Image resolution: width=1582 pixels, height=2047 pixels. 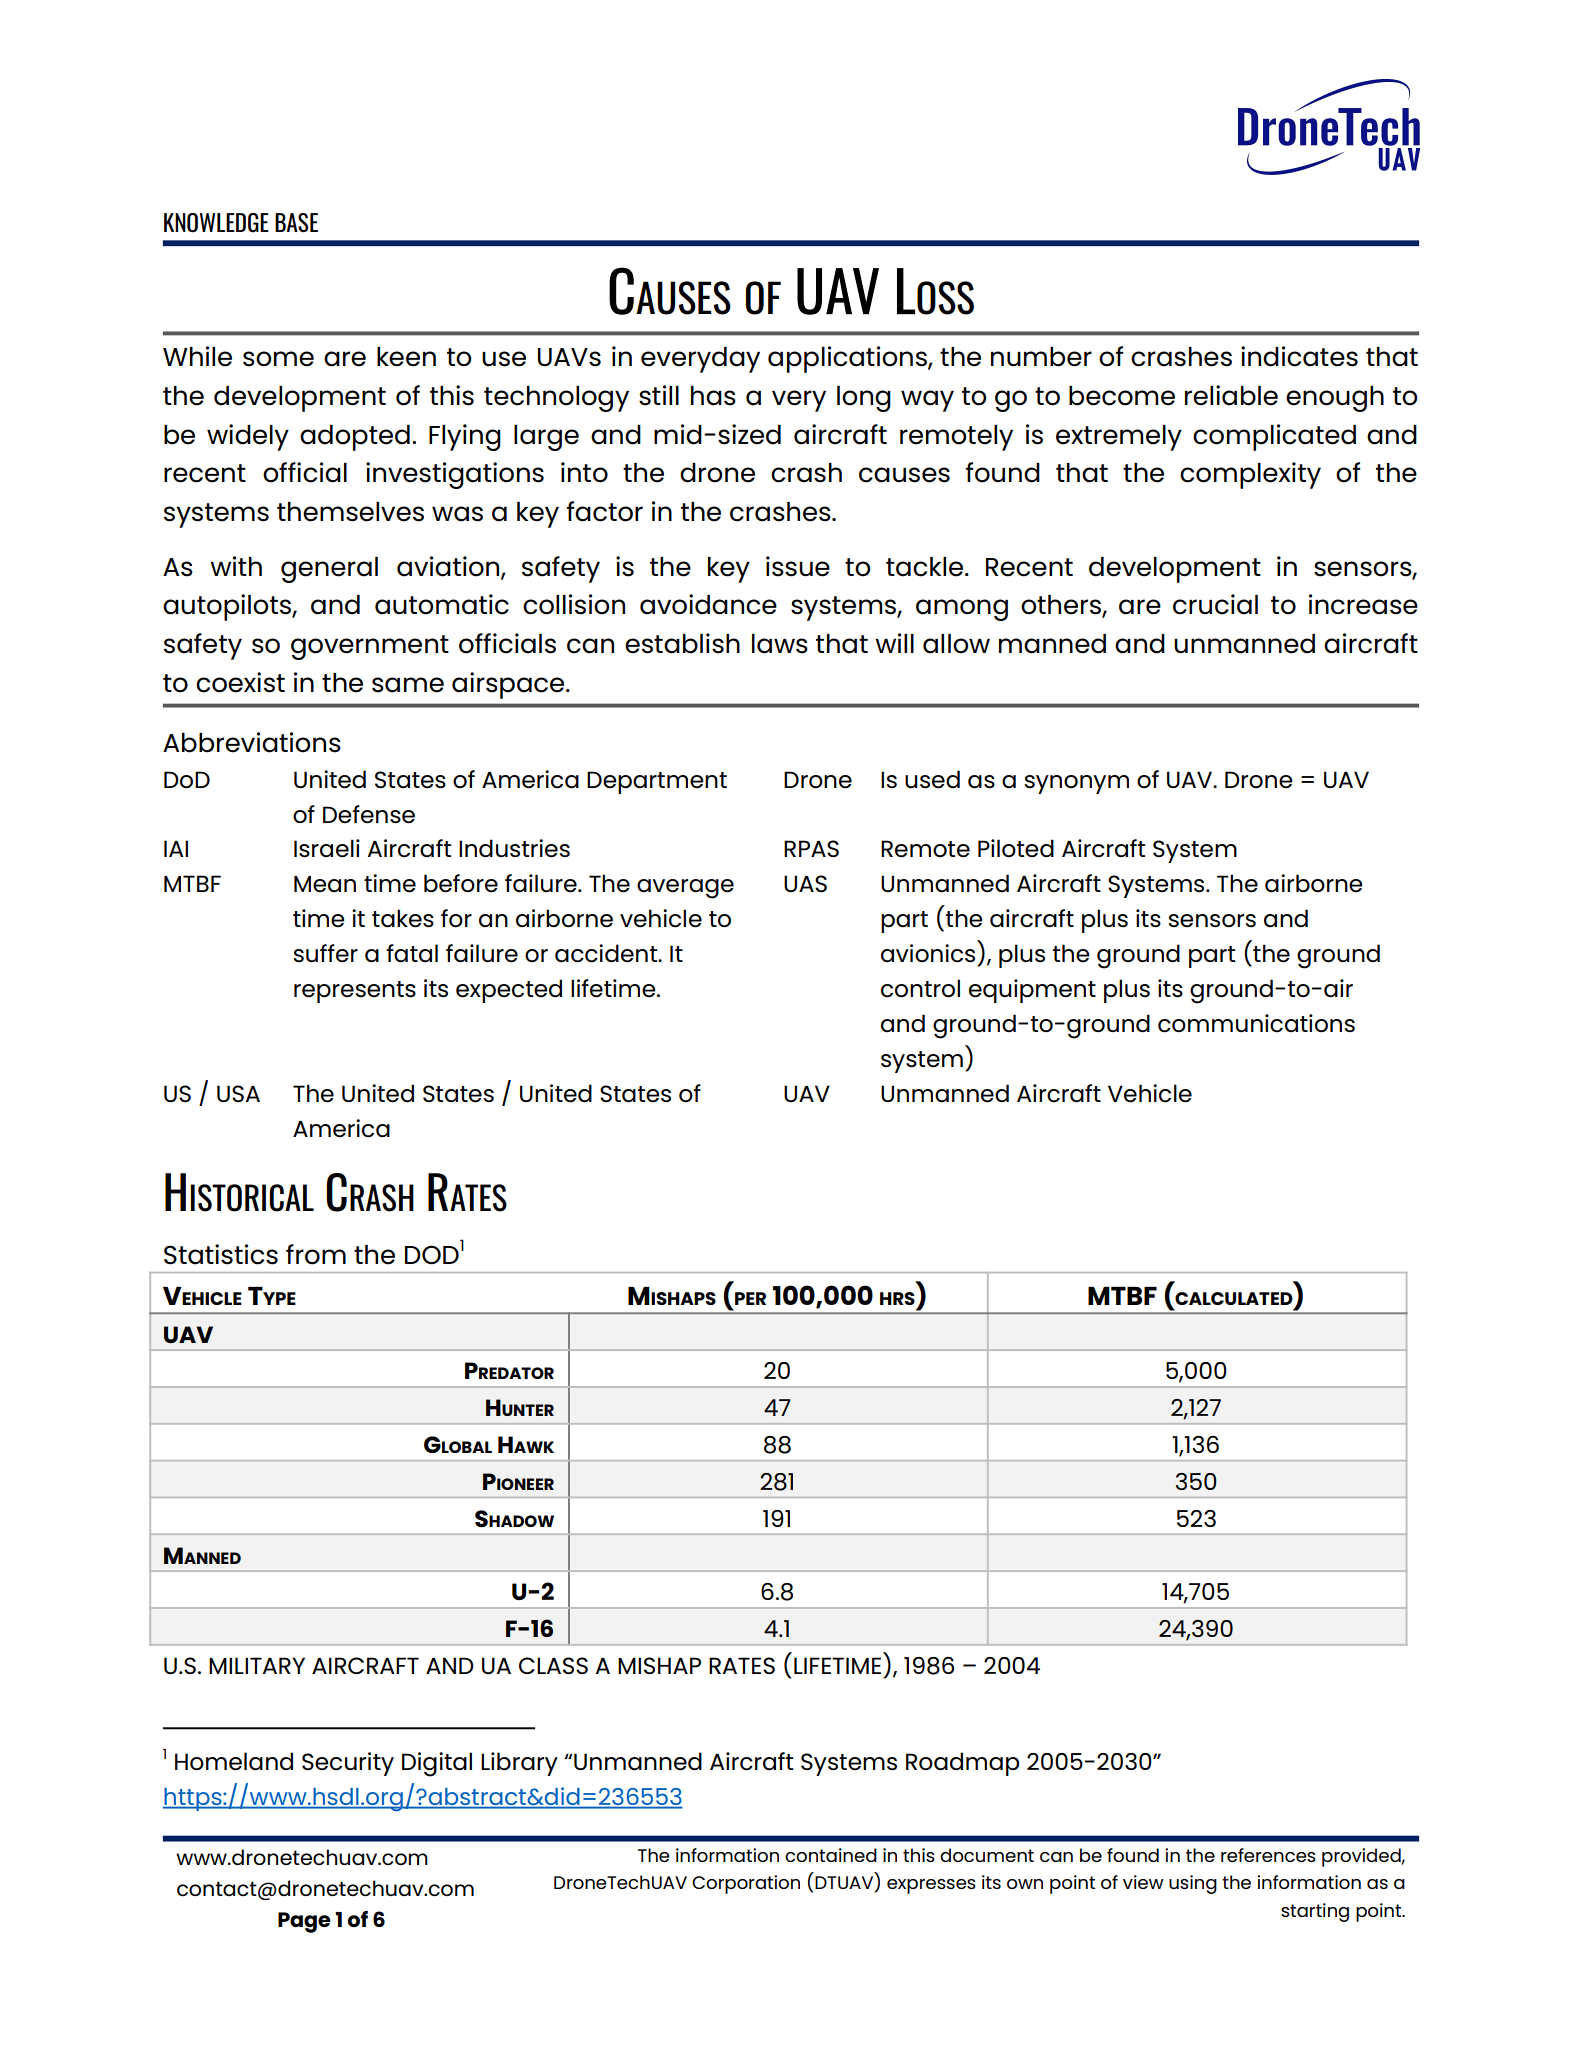 What do you see at coordinates (238, 1093) in the document?
I see `USA` at bounding box center [238, 1093].
